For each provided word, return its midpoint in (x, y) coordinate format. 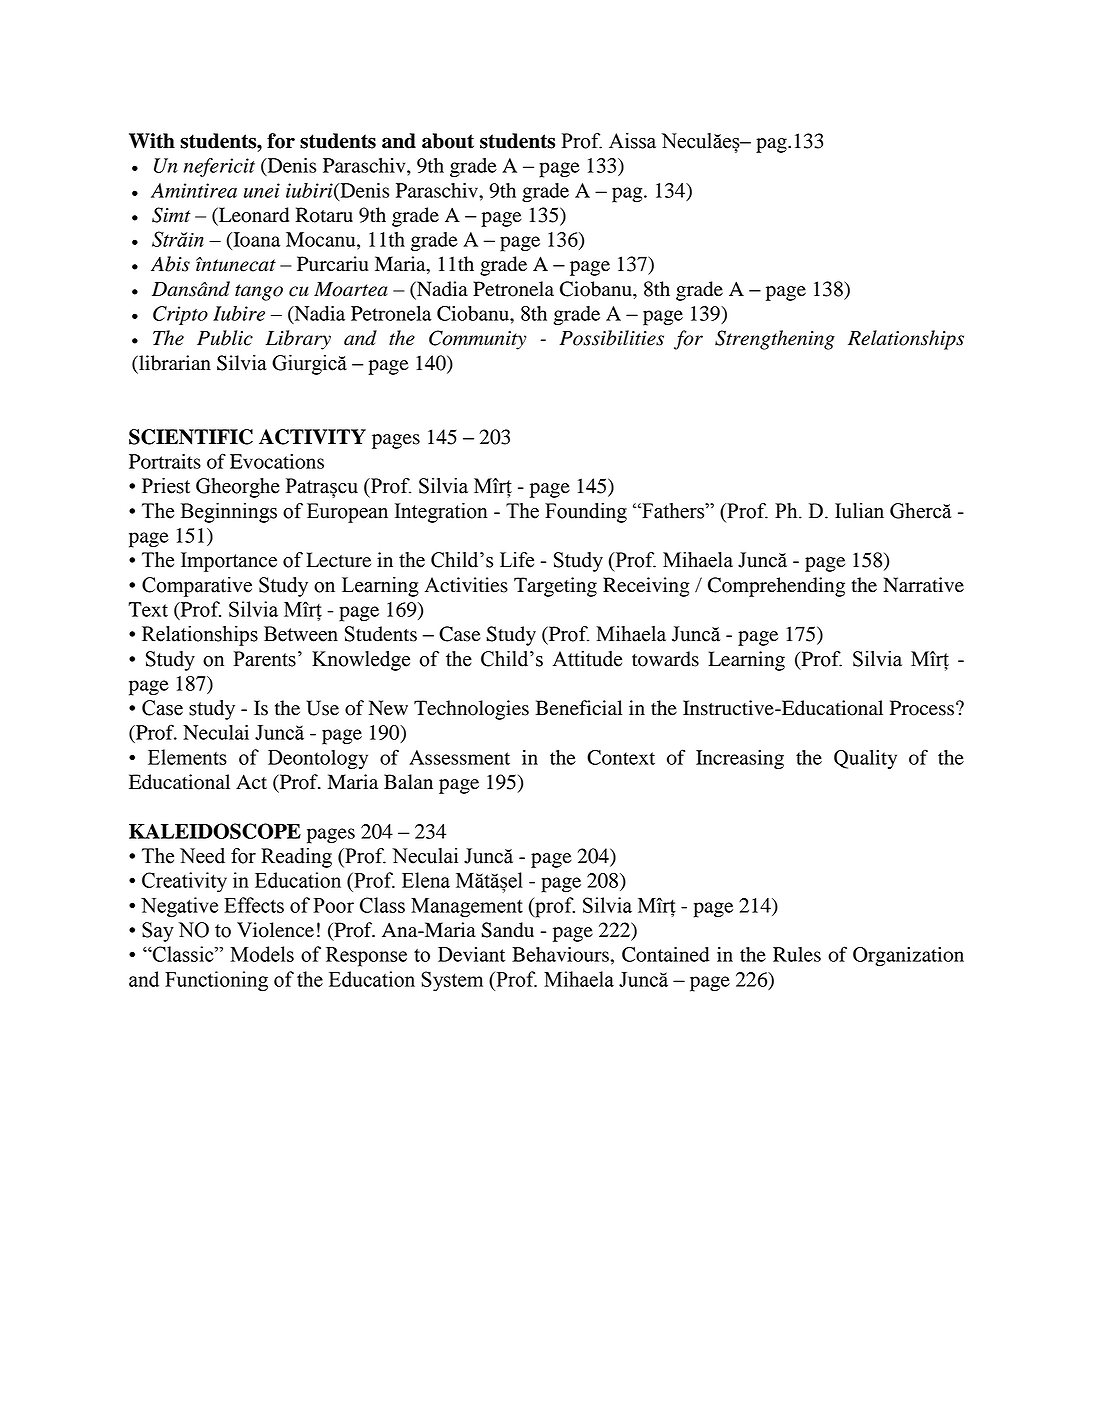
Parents (264, 659)
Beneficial (579, 708)
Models (262, 954)
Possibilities (612, 338)
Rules (797, 954)
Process (922, 708)
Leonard (253, 216)
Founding (586, 513)
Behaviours (560, 954)
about (448, 141)
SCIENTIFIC (191, 437)
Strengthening (775, 340)
